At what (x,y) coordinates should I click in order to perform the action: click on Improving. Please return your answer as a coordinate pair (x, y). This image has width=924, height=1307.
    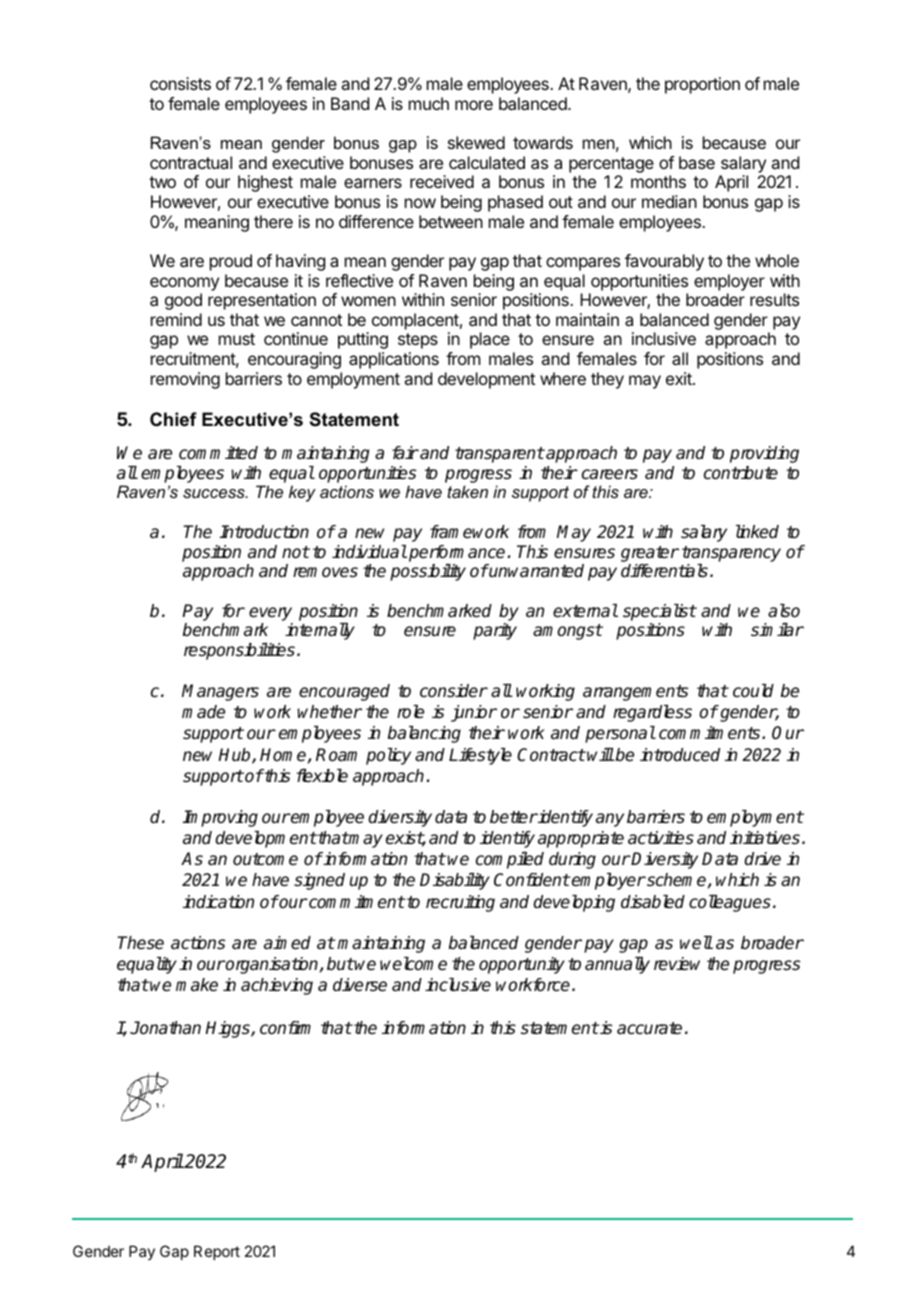
    Looking at the image, I should click on (220, 818).
